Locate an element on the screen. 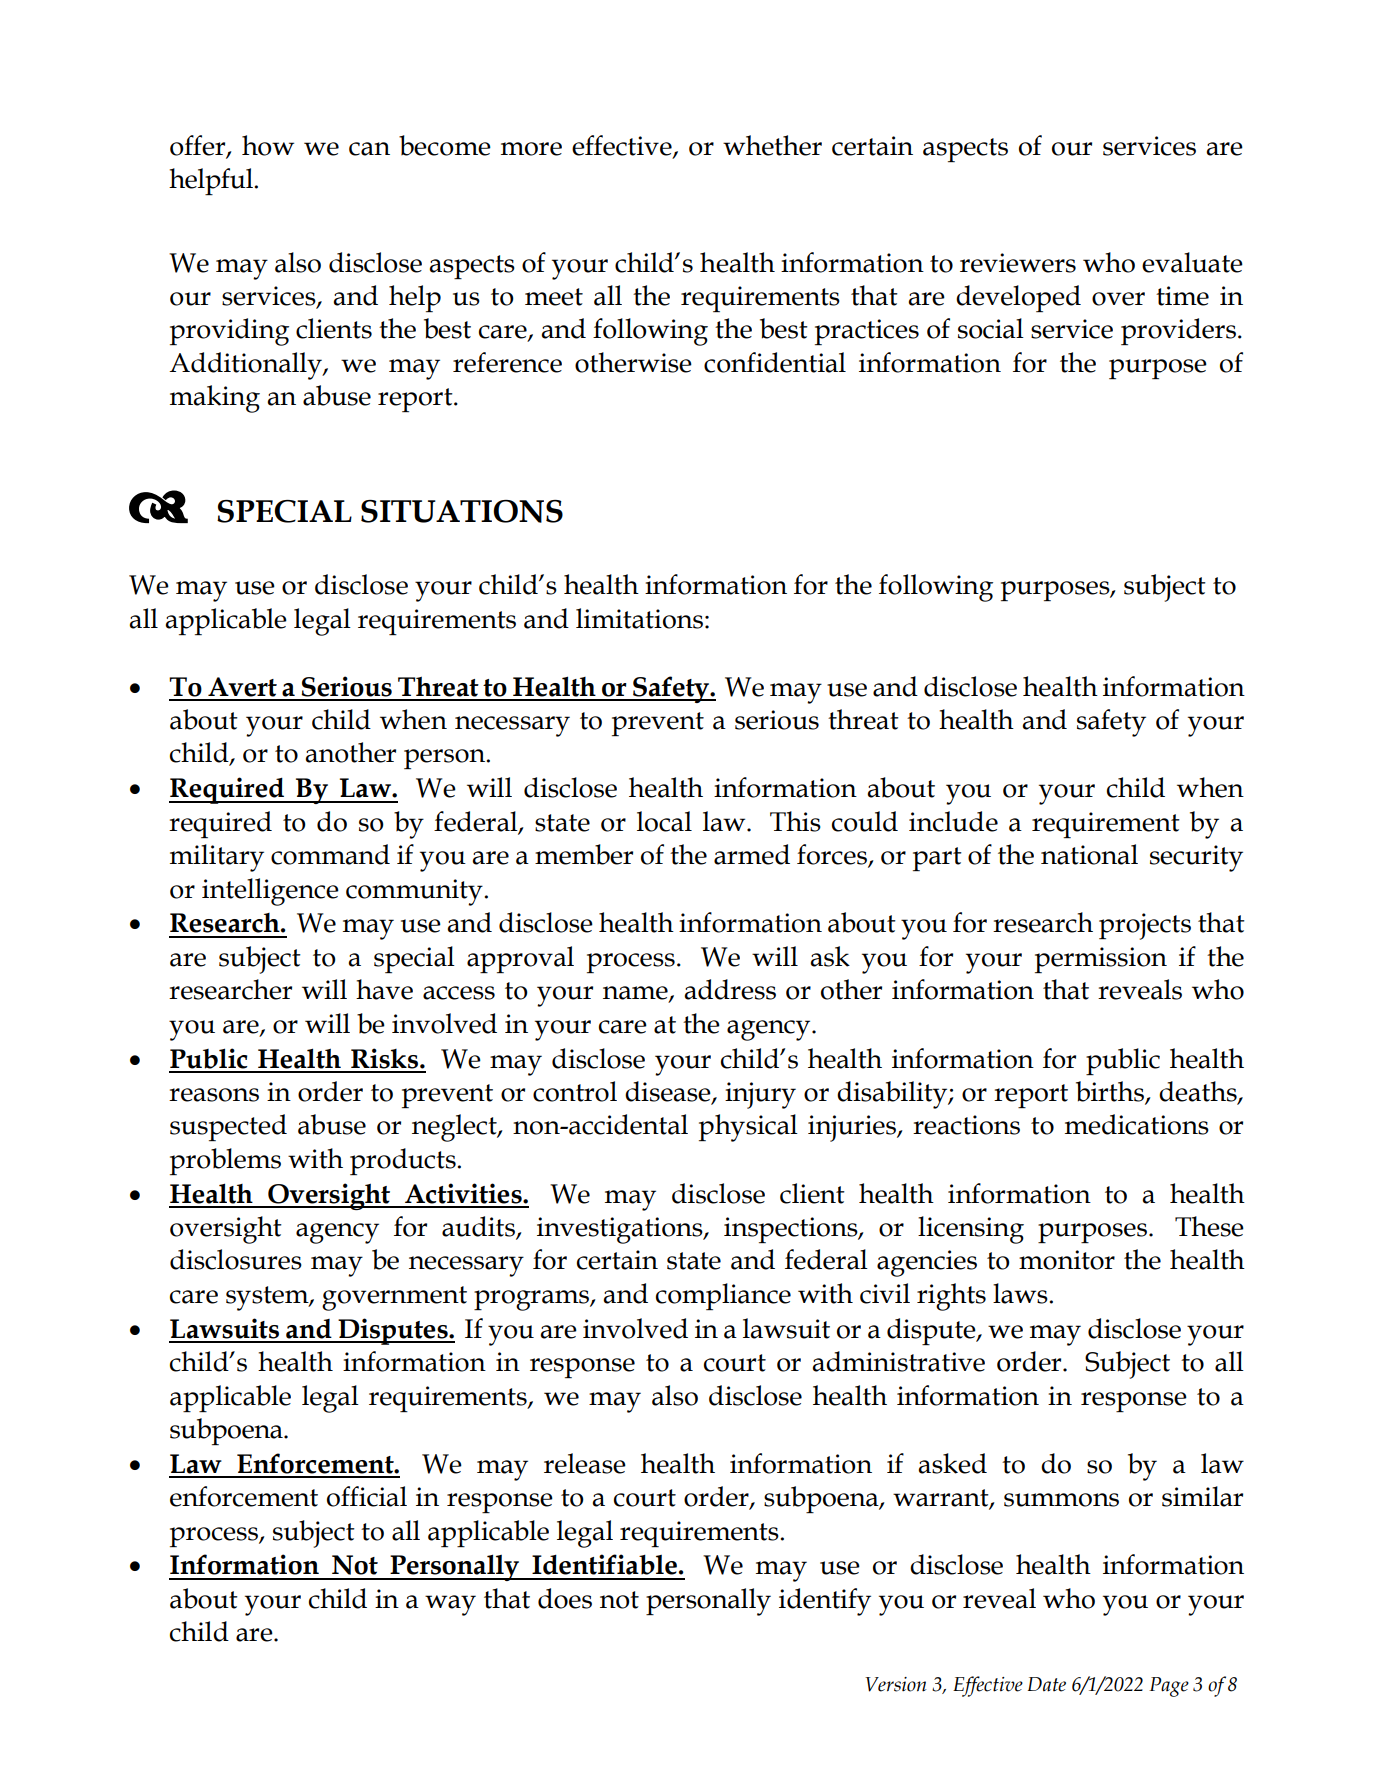 The width and height of the screenshot is (1373, 1777). whether is located at coordinates (772, 145).
